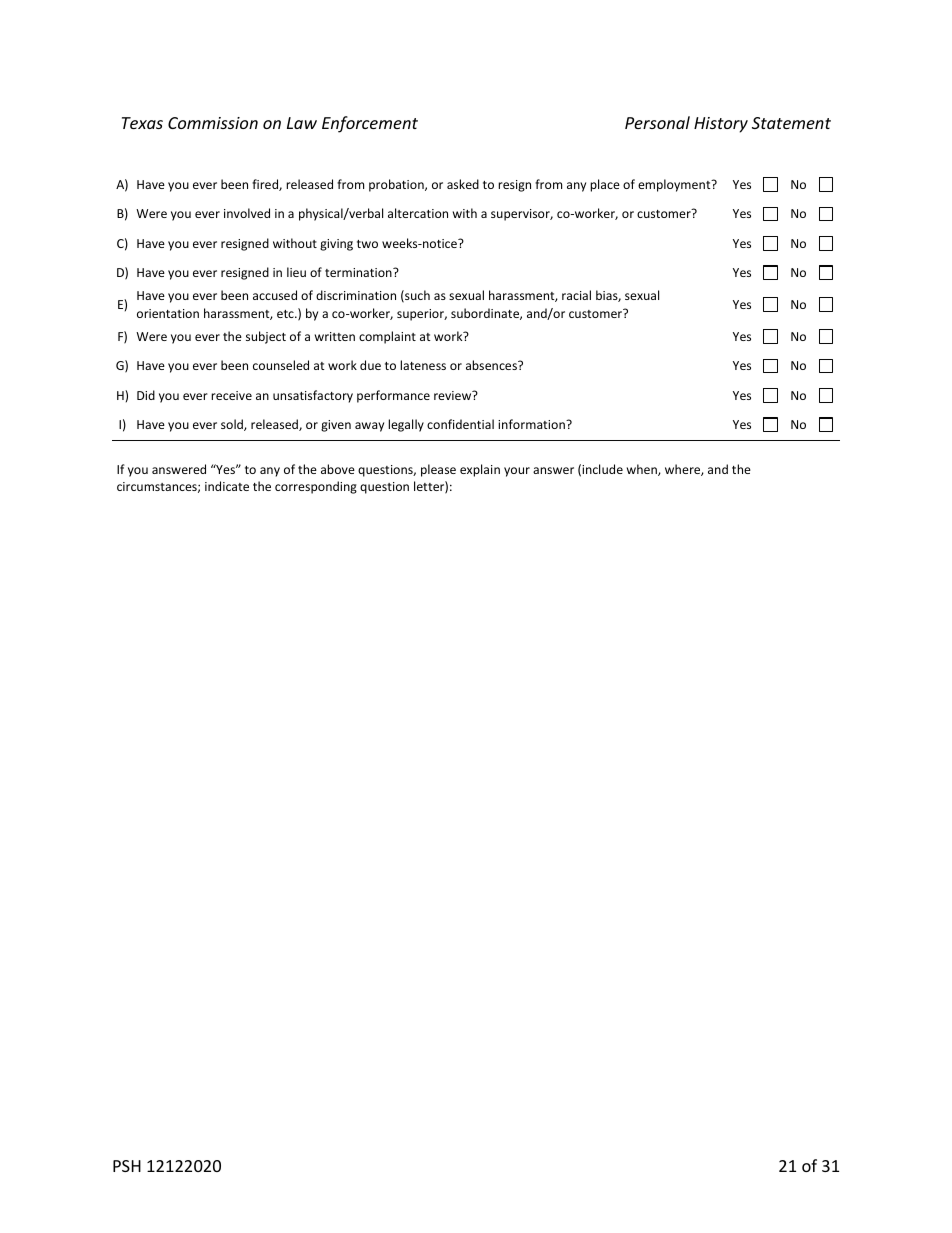 The height and width of the image is (1233, 952). I want to click on indicate, so click(227, 486).
